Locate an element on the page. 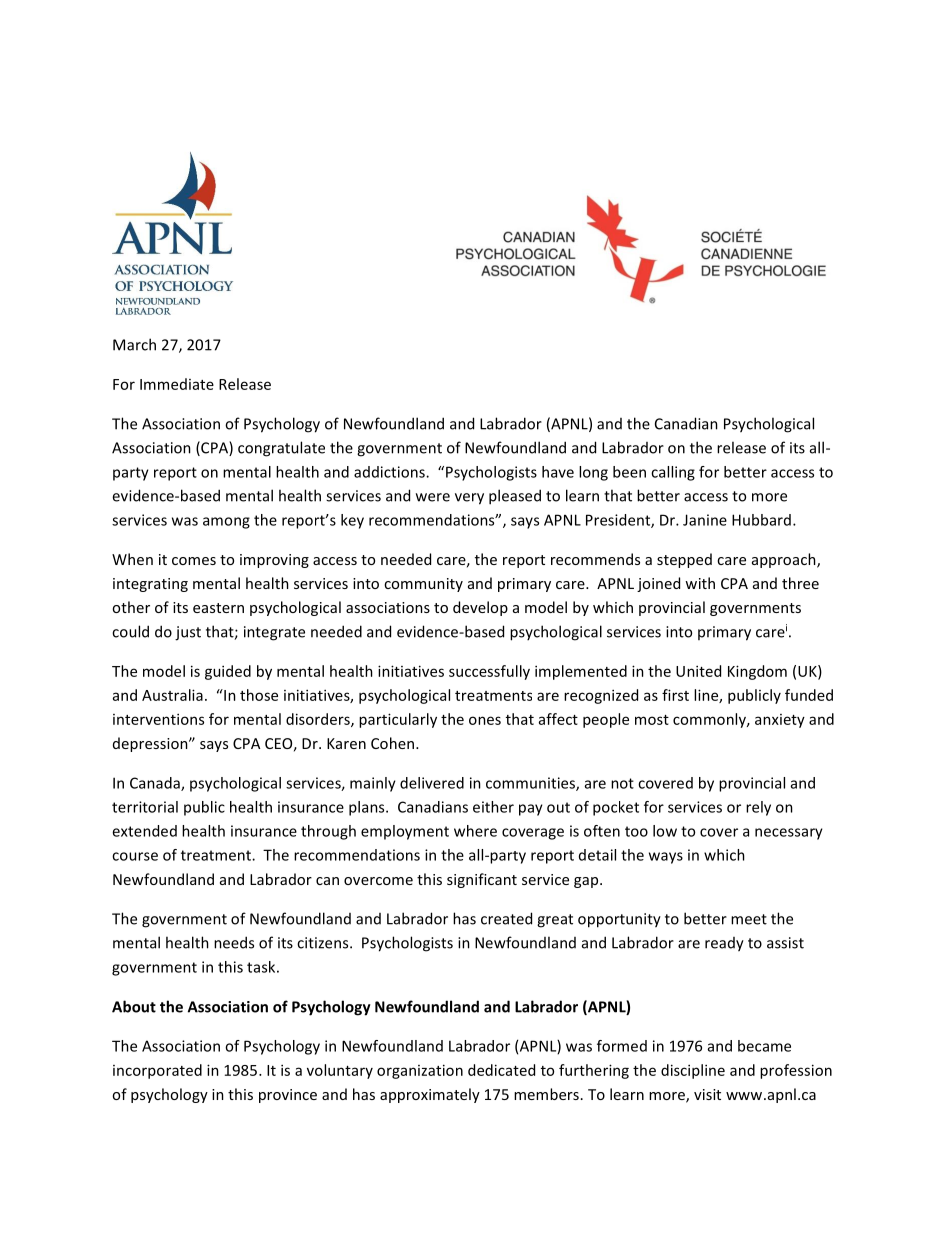  created is located at coordinates (506, 918).
